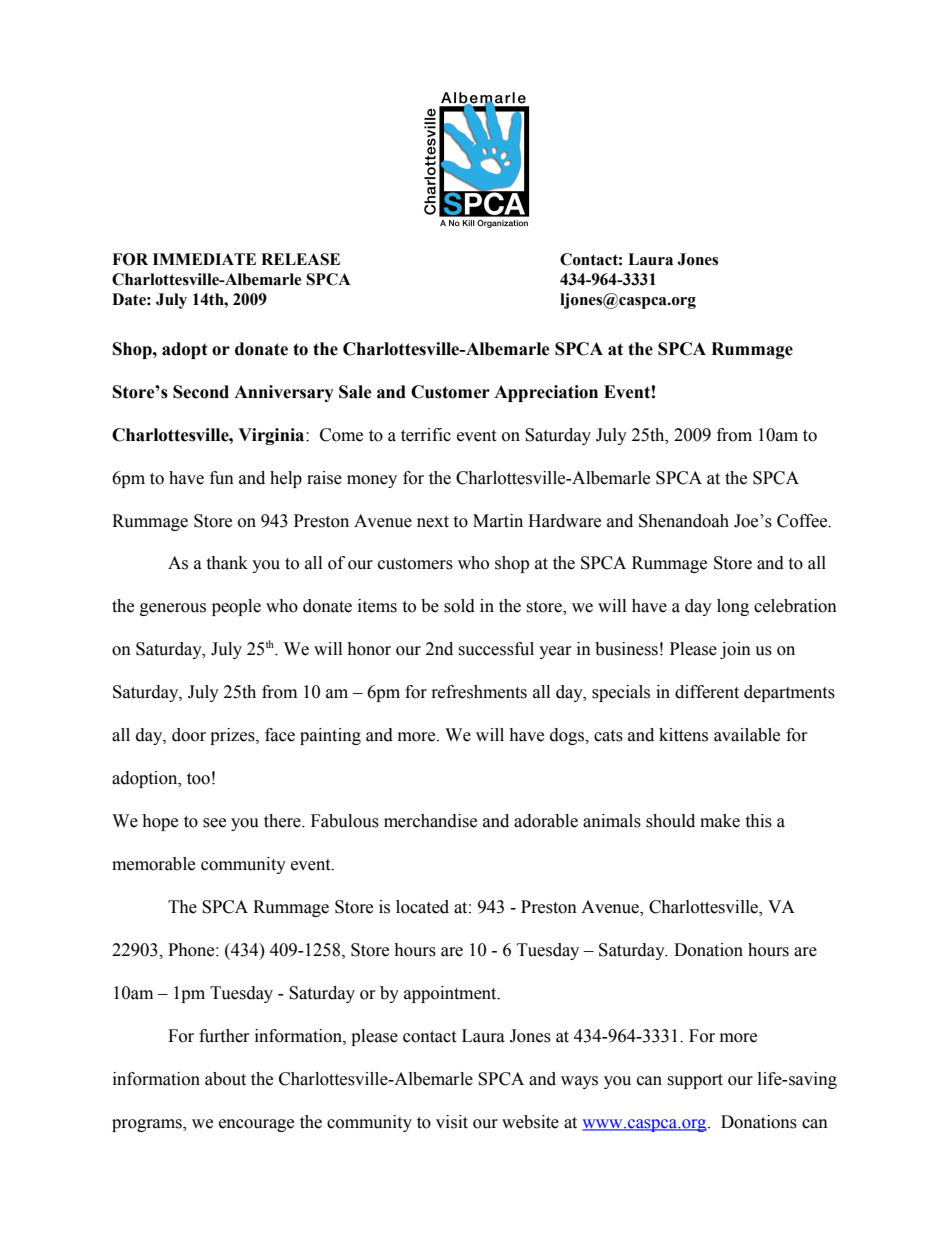 This page has width=952, height=1233. What do you see at coordinates (684, 521) in the page?
I see `Shenandoah` at bounding box center [684, 521].
